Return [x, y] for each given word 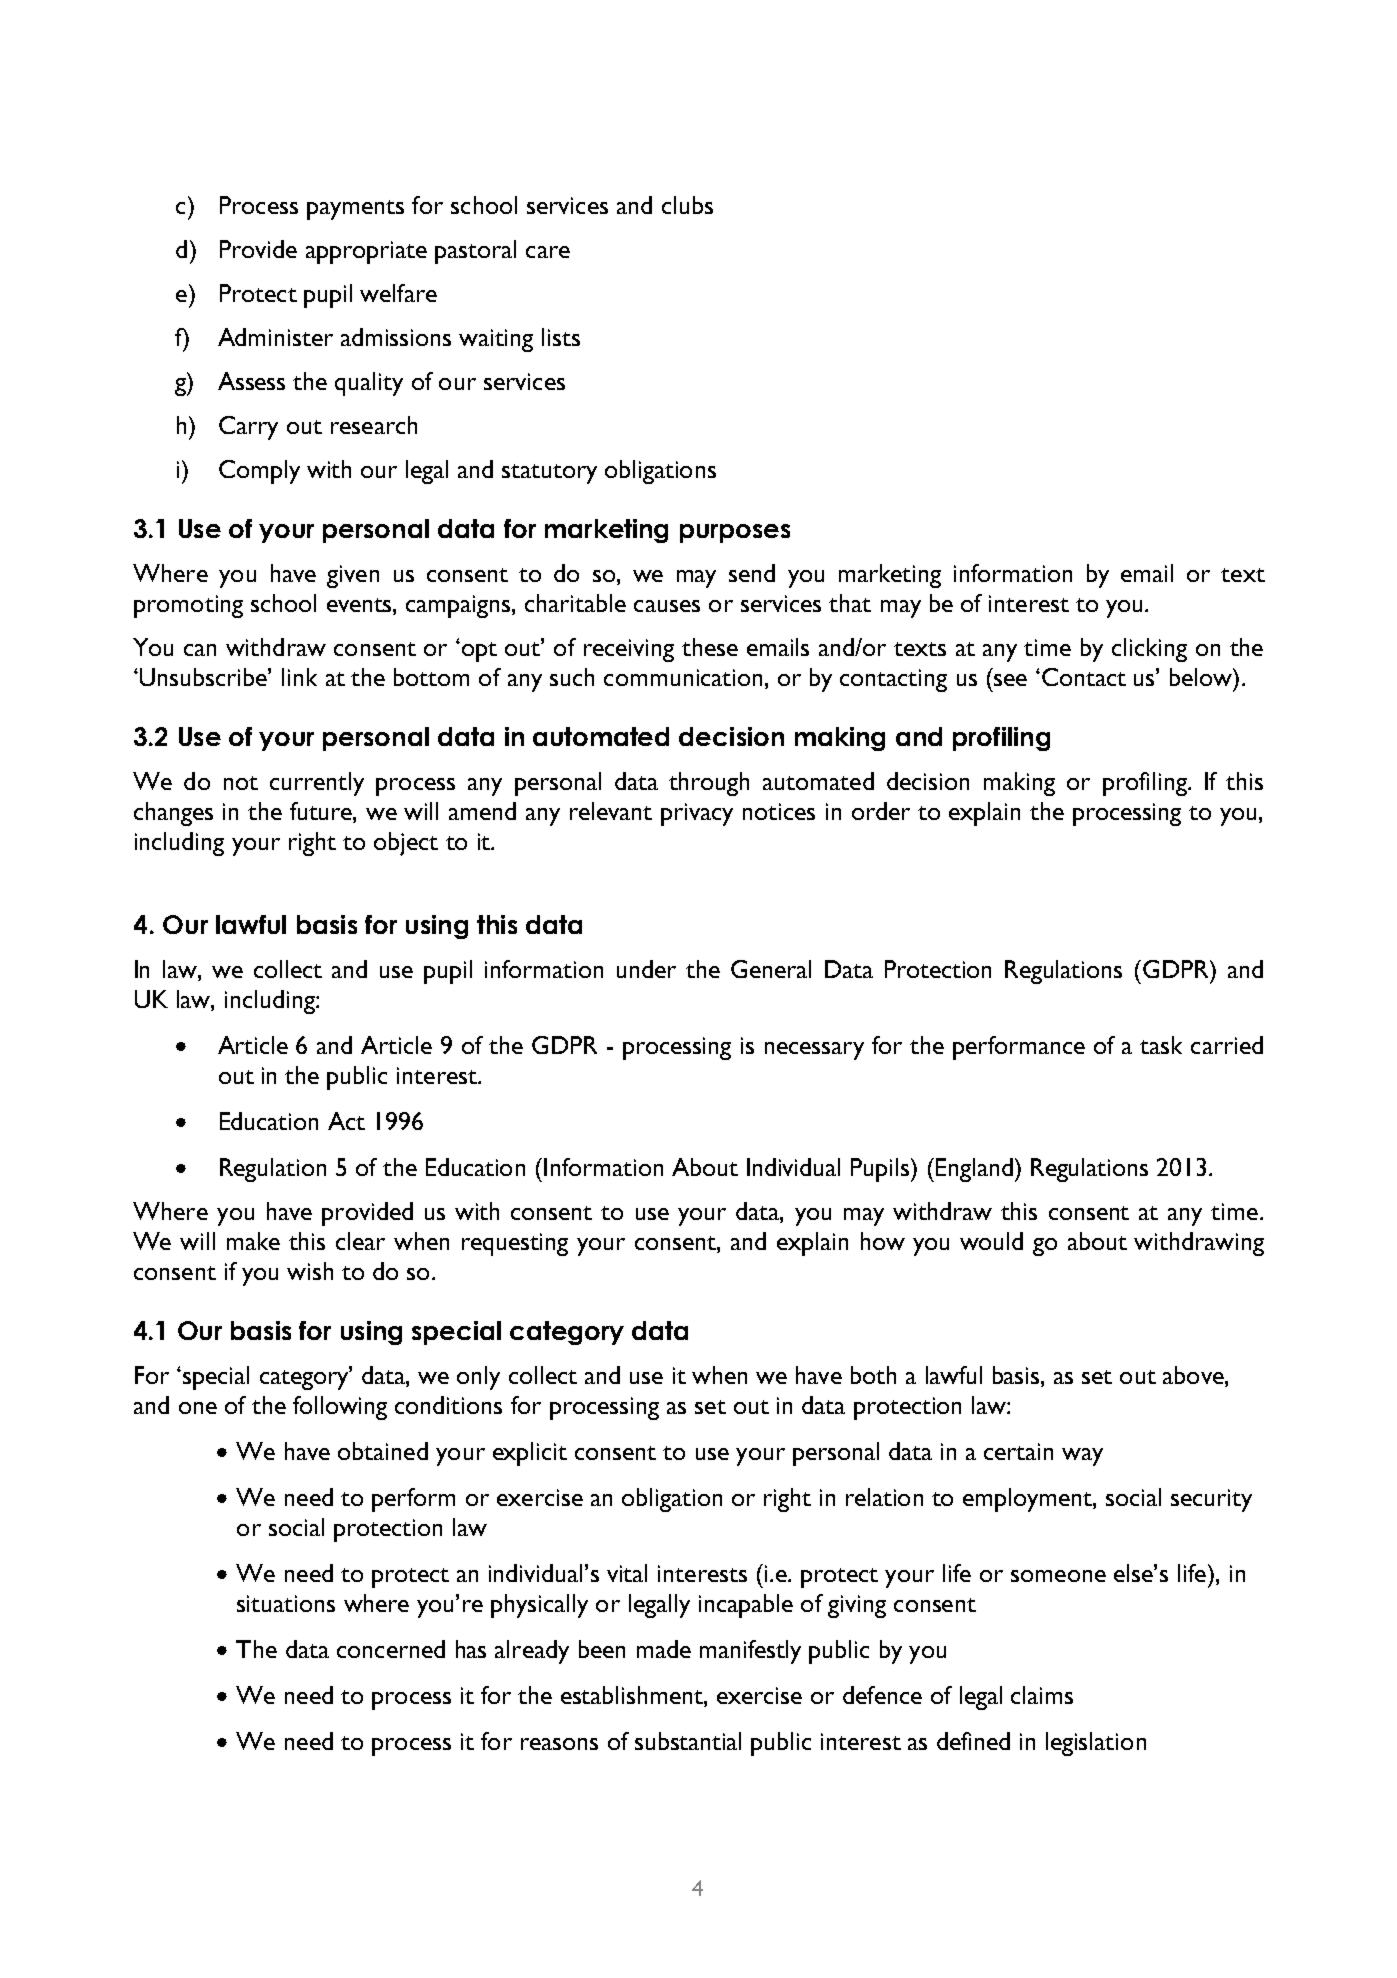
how [883, 1241]
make [253, 1241]
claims [1042, 1695]
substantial [688, 1741]
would [991, 1241]
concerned [391, 1649]
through [709, 784]
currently [317, 784]
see [1010, 680]
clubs [687, 205]
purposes [735, 533]
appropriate [366, 252]
